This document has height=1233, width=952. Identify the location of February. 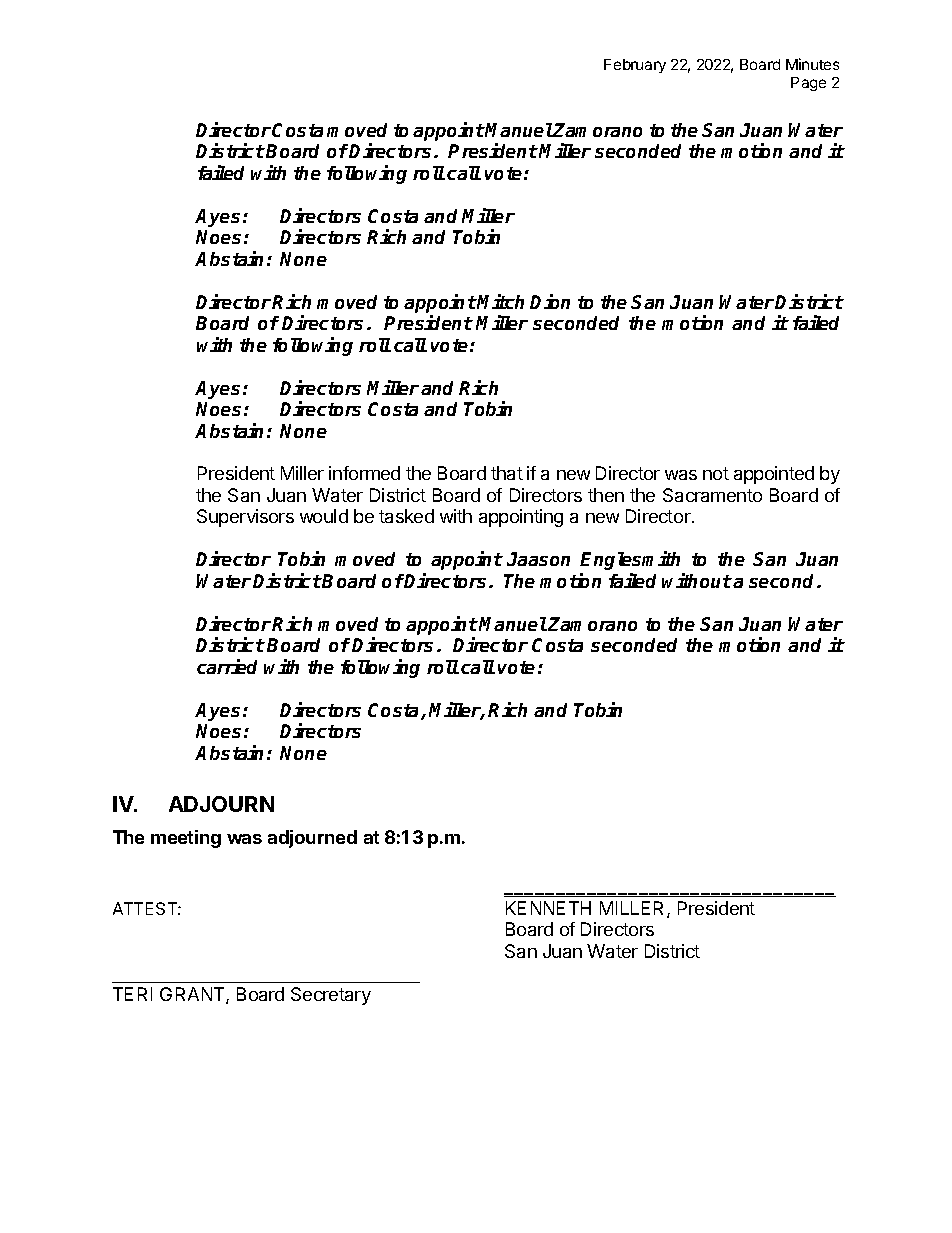
(635, 66).
